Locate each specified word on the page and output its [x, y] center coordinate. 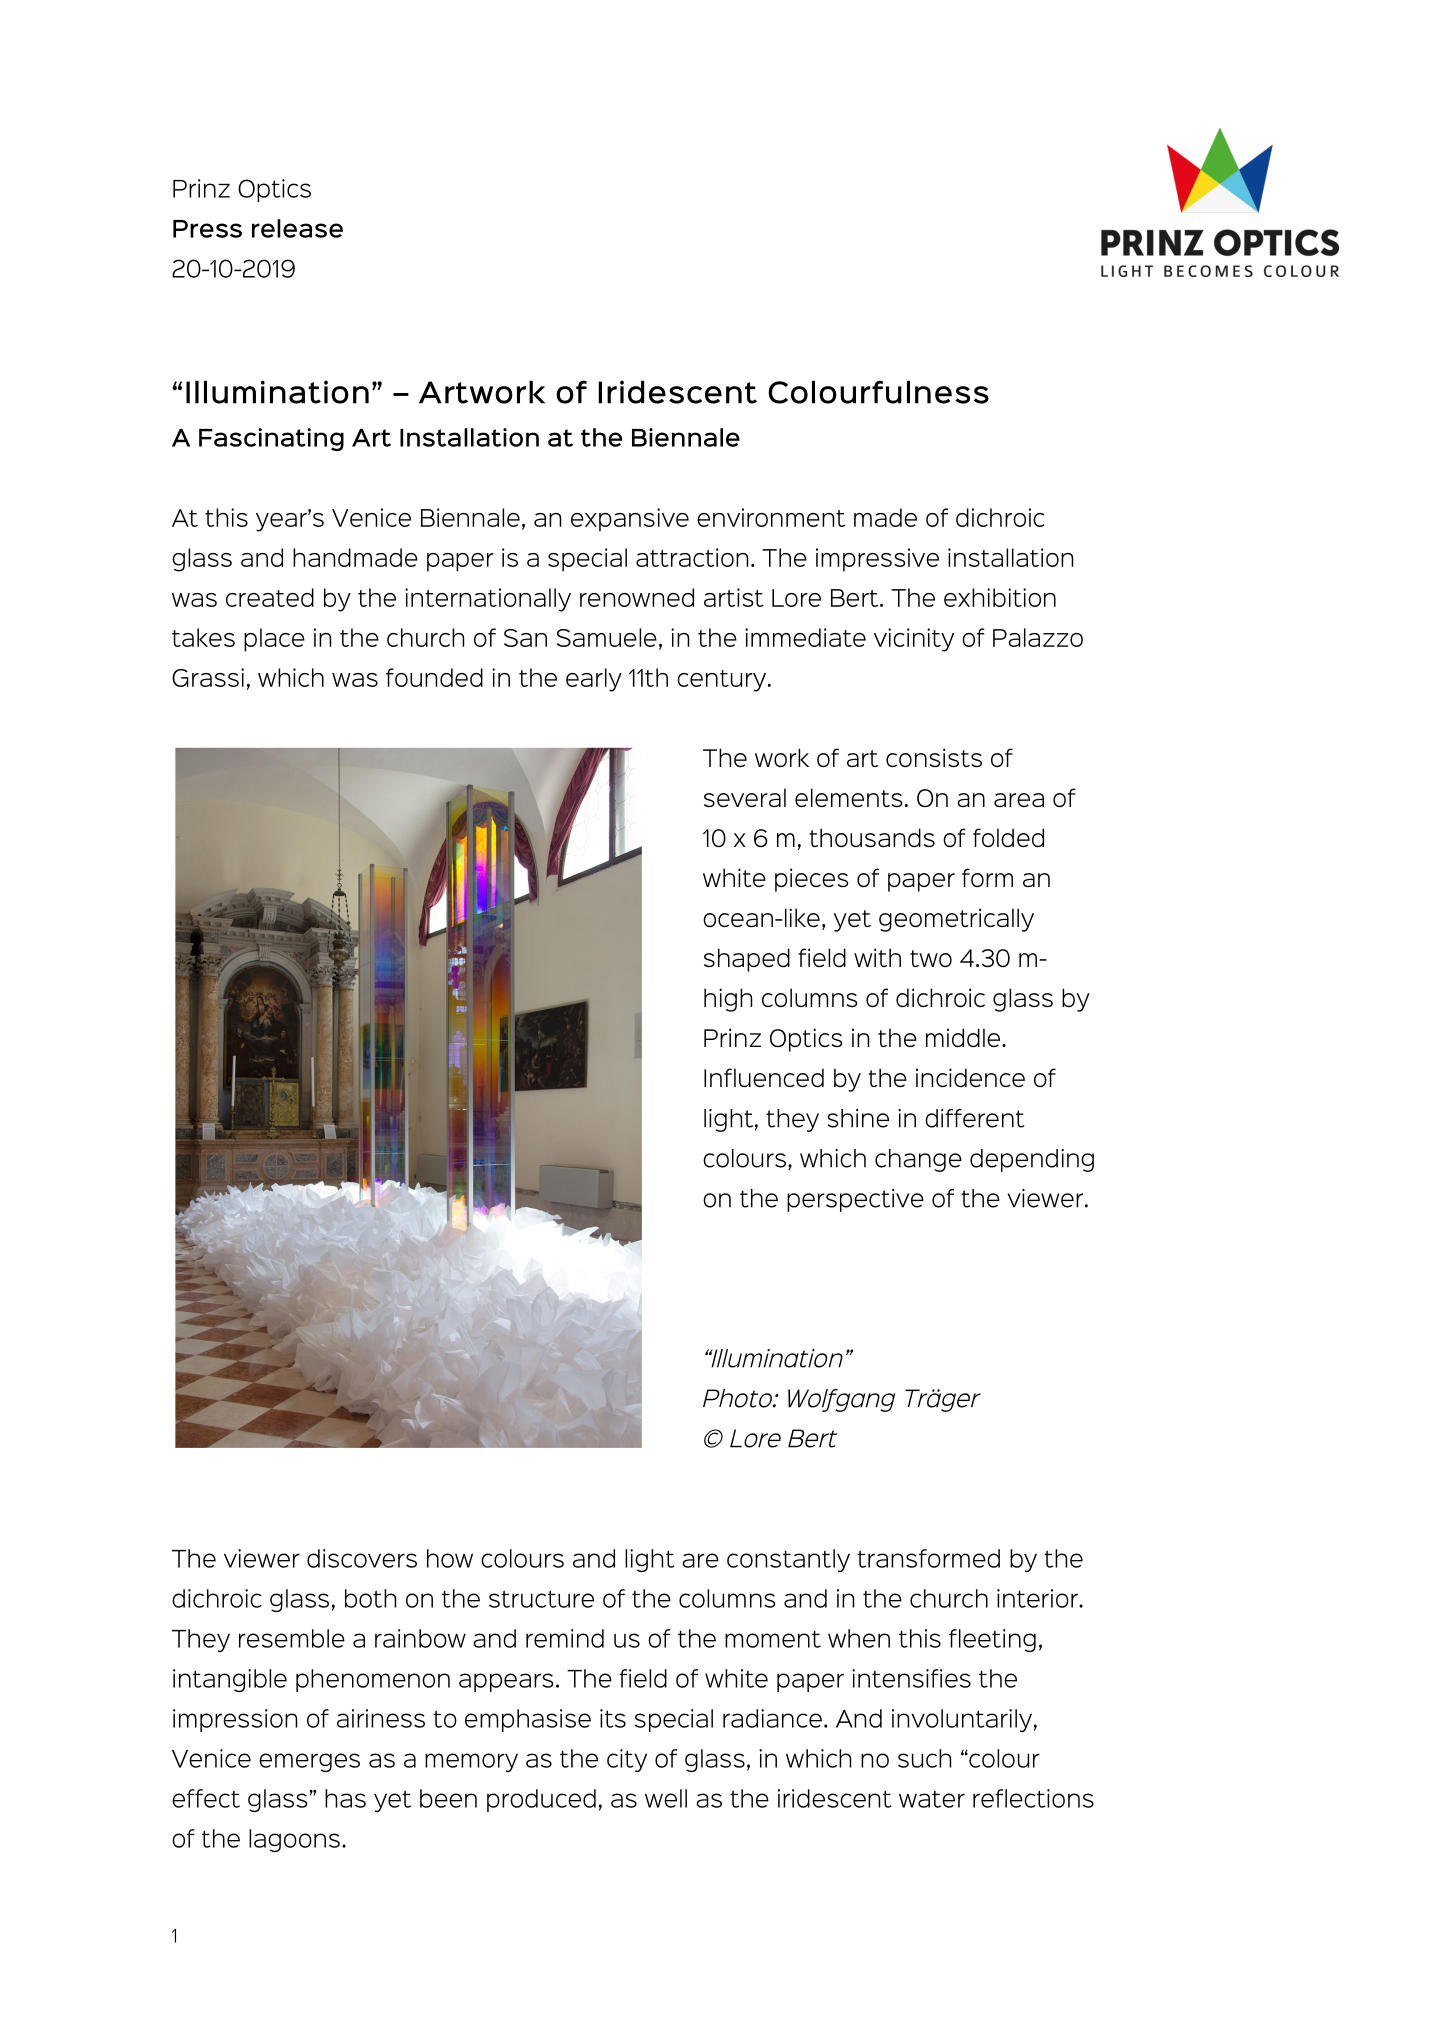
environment [771, 517]
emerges [309, 1762]
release [297, 228]
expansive [630, 520]
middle [964, 1037]
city [627, 1760]
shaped [747, 960]
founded [434, 677]
